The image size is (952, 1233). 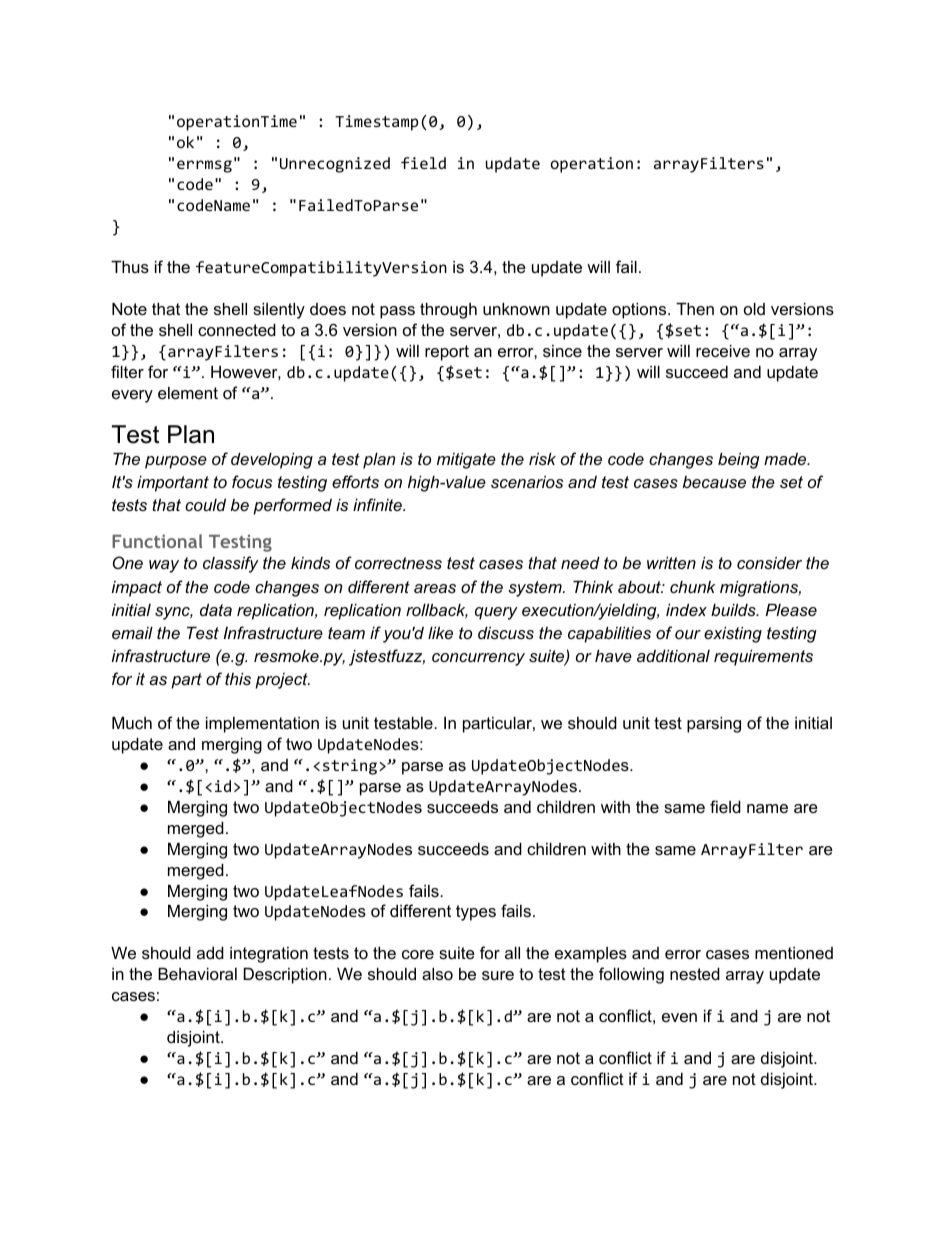 What do you see at coordinates (695, 974) in the image?
I see `nested` at bounding box center [695, 974].
